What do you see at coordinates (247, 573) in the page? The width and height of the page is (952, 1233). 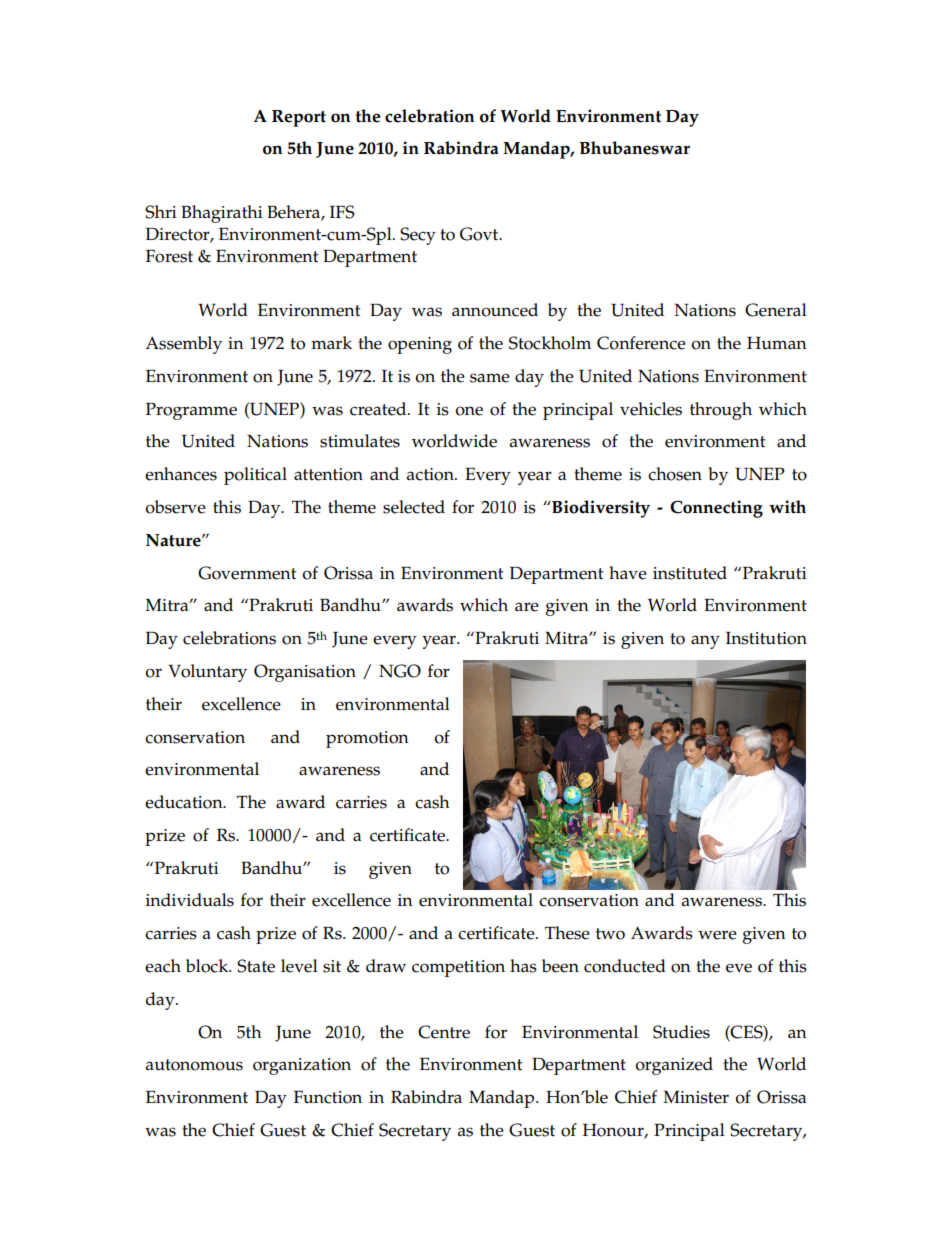 I see `Government` at bounding box center [247, 573].
